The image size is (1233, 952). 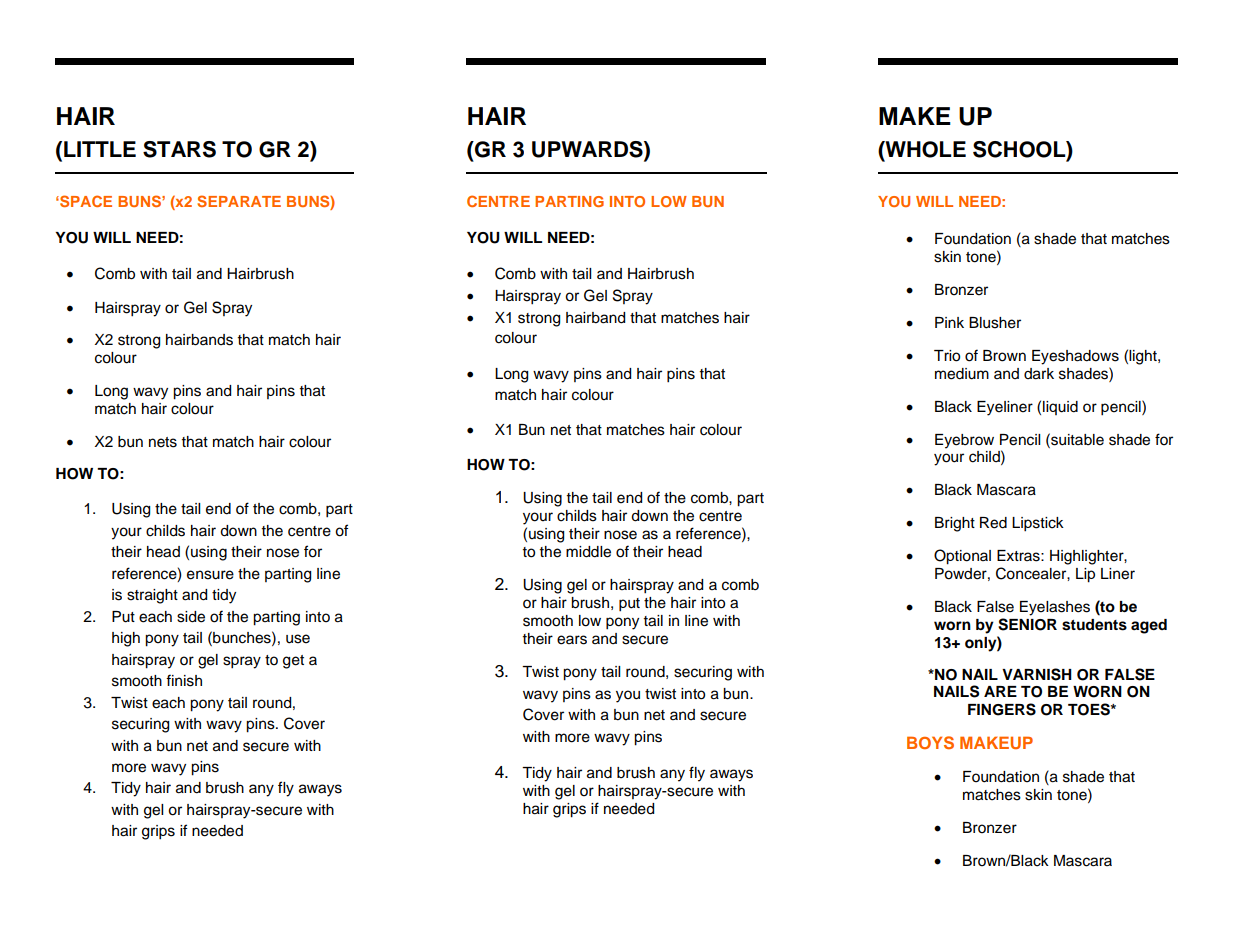 What do you see at coordinates (1075, 357) in the screenshot?
I see `Eyeshadows` at bounding box center [1075, 357].
